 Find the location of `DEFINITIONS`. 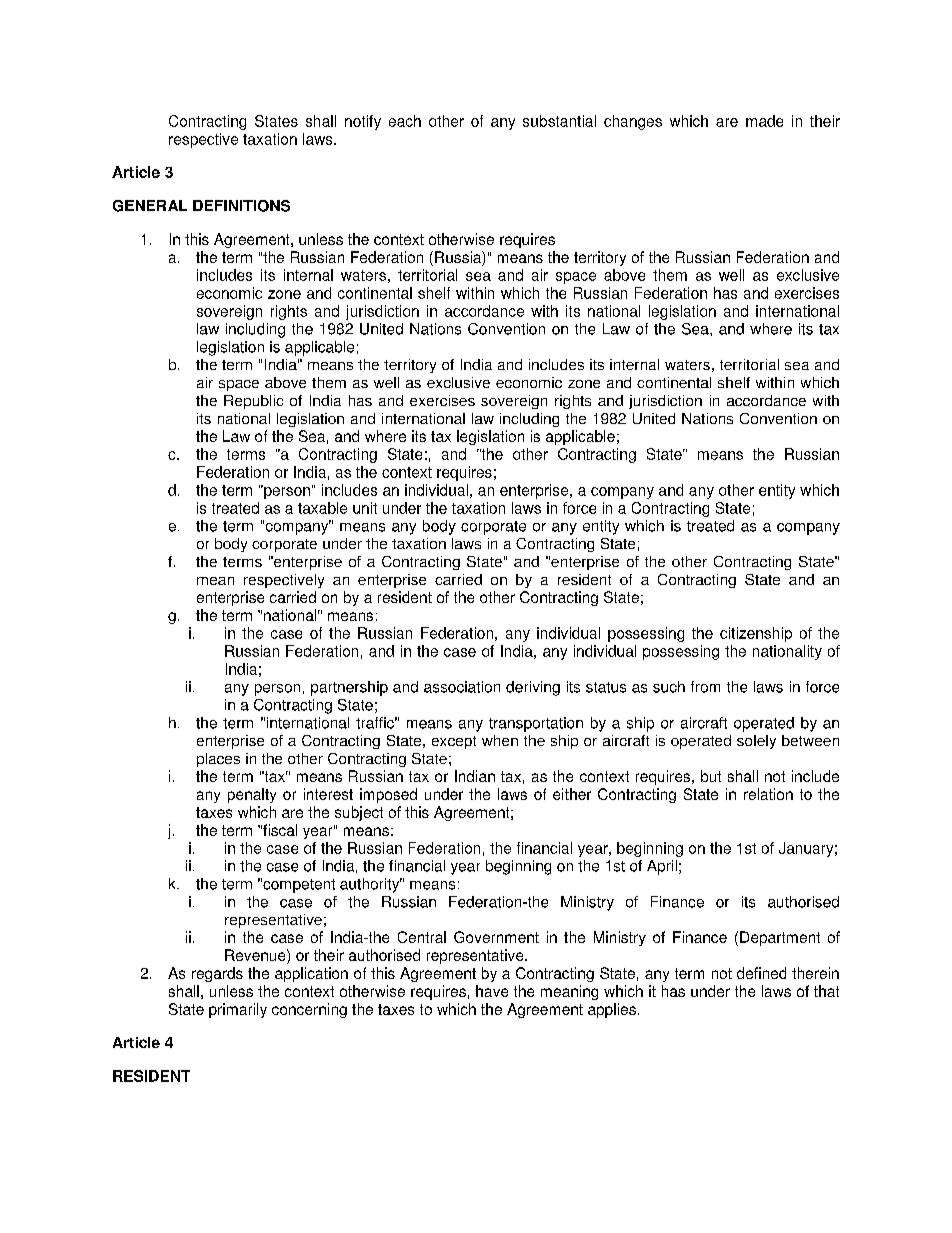

DEFINITIONS is located at coordinates (241, 206).
